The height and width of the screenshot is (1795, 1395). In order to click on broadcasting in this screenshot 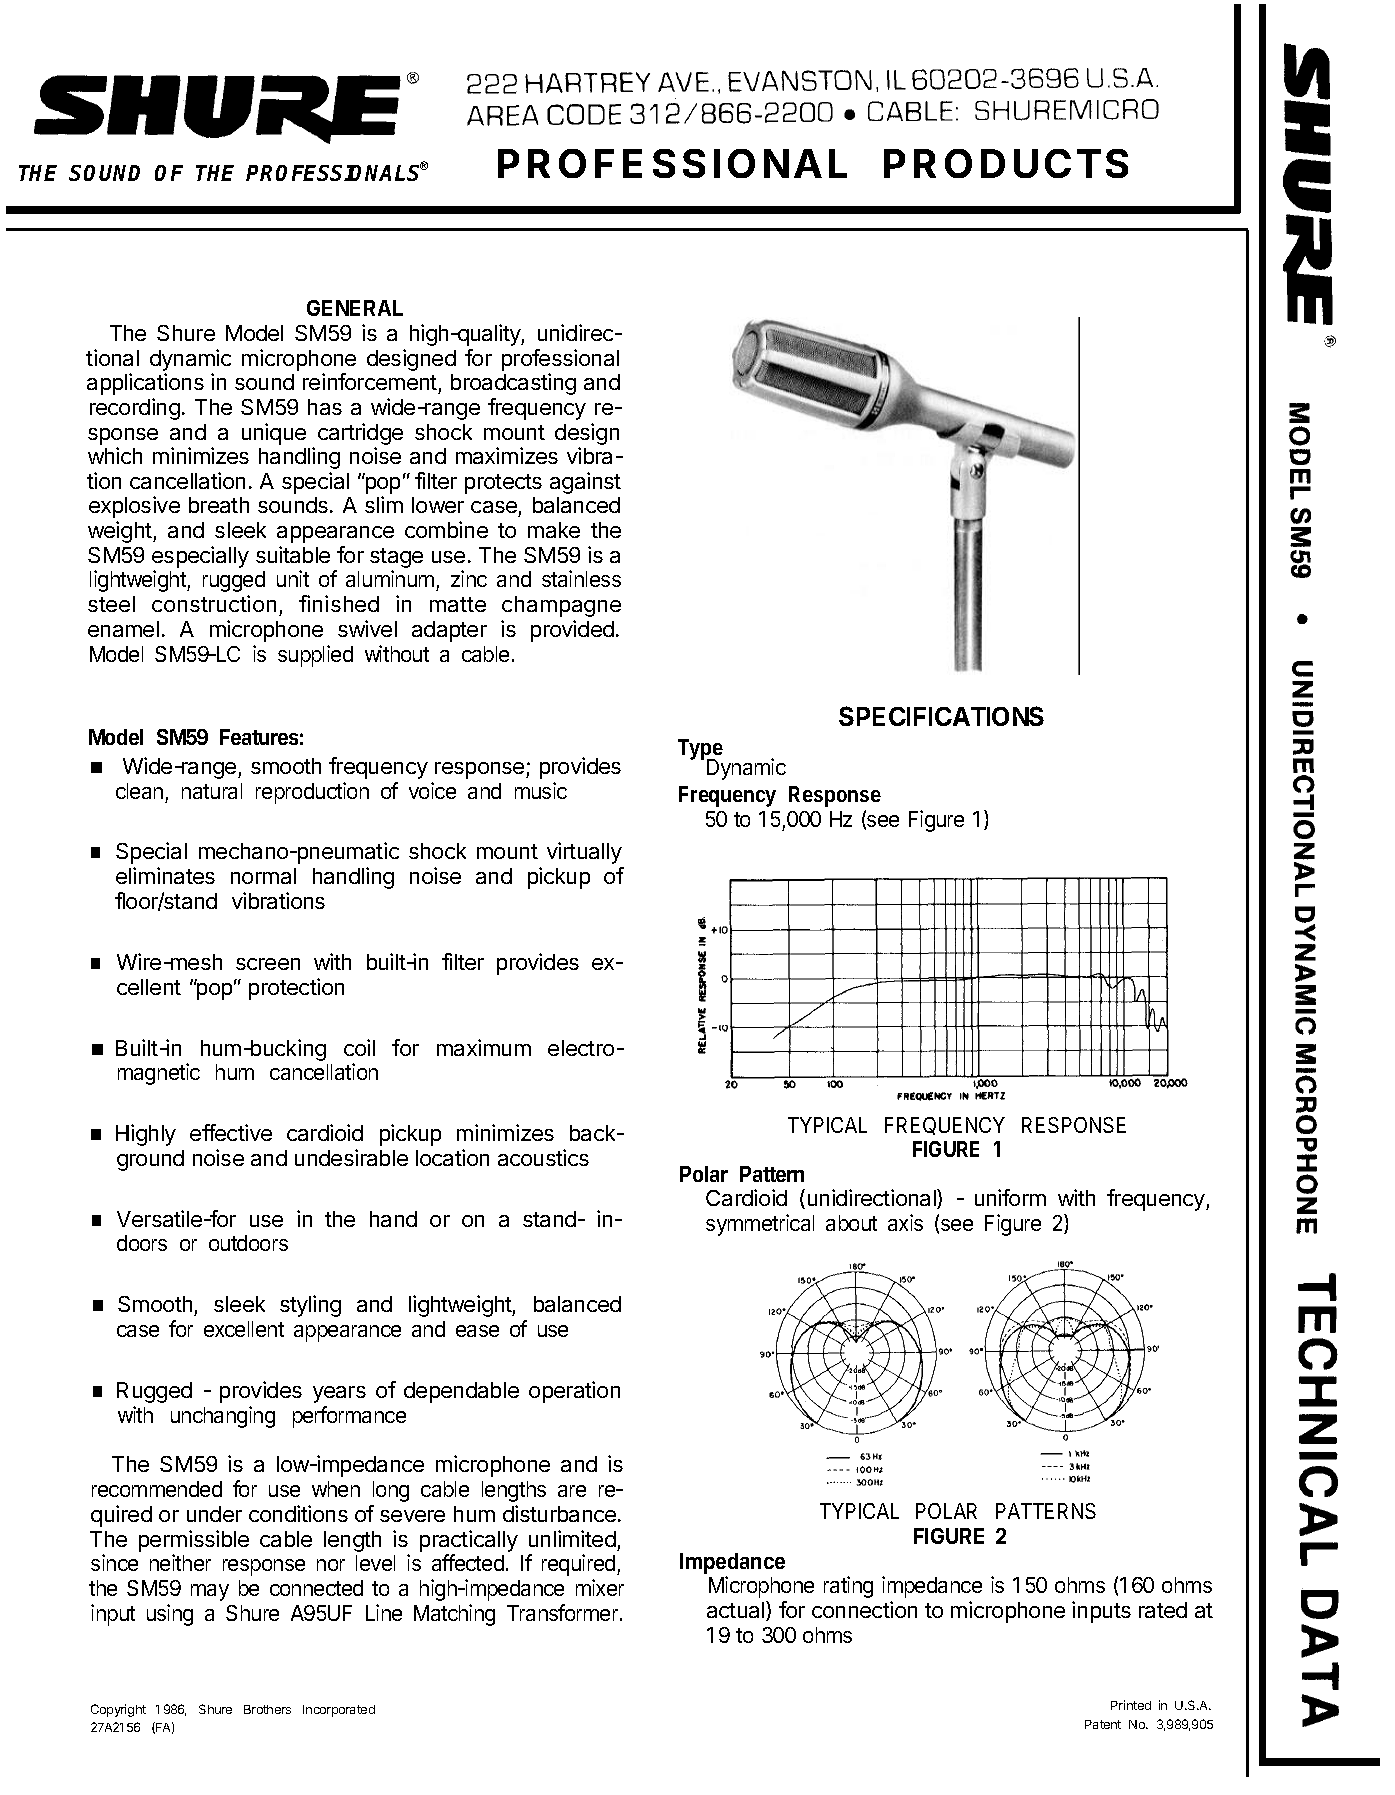, I will do `click(513, 384)`.
